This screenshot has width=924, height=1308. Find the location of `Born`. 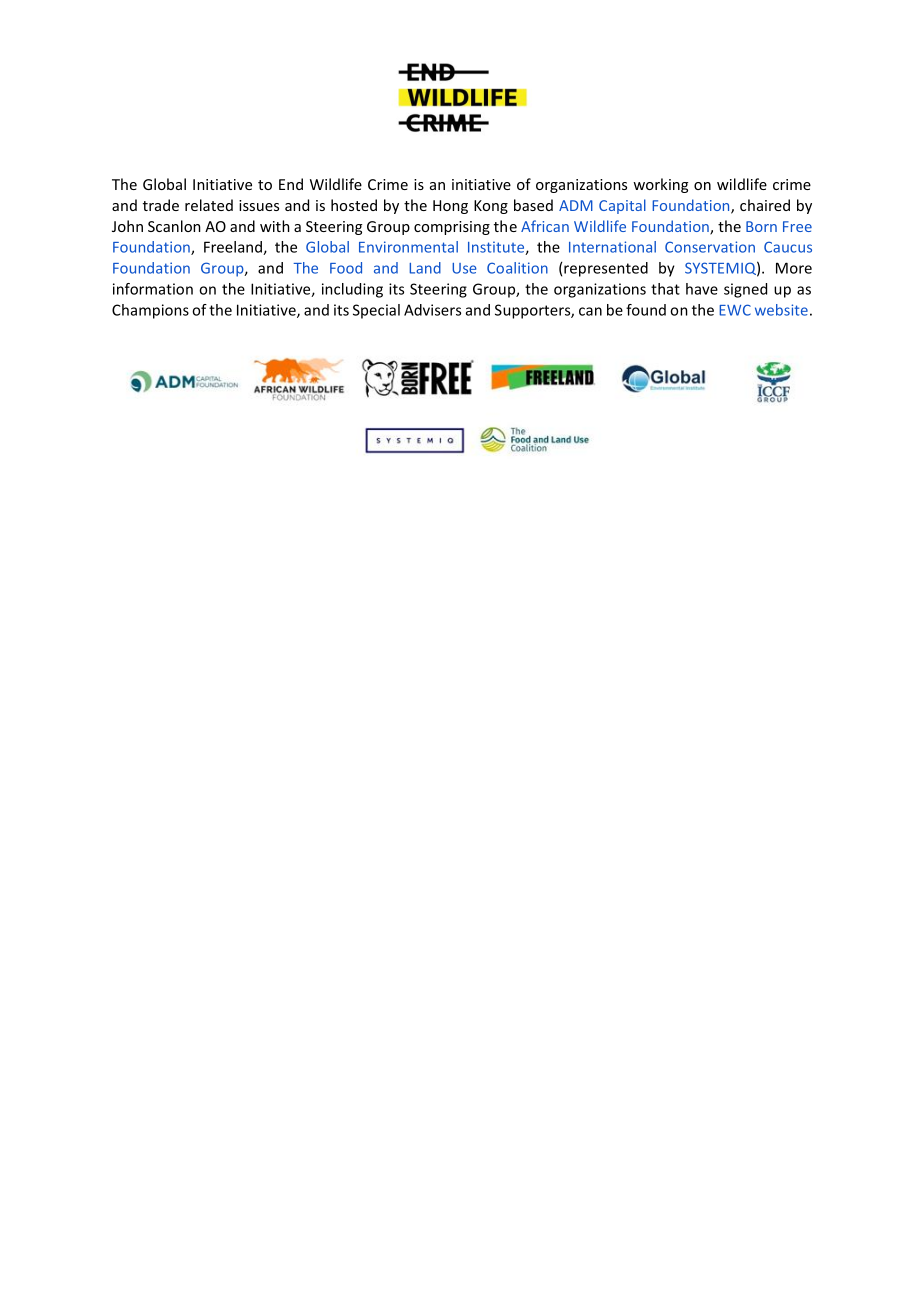

Born is located at coordinates (761, 226).
